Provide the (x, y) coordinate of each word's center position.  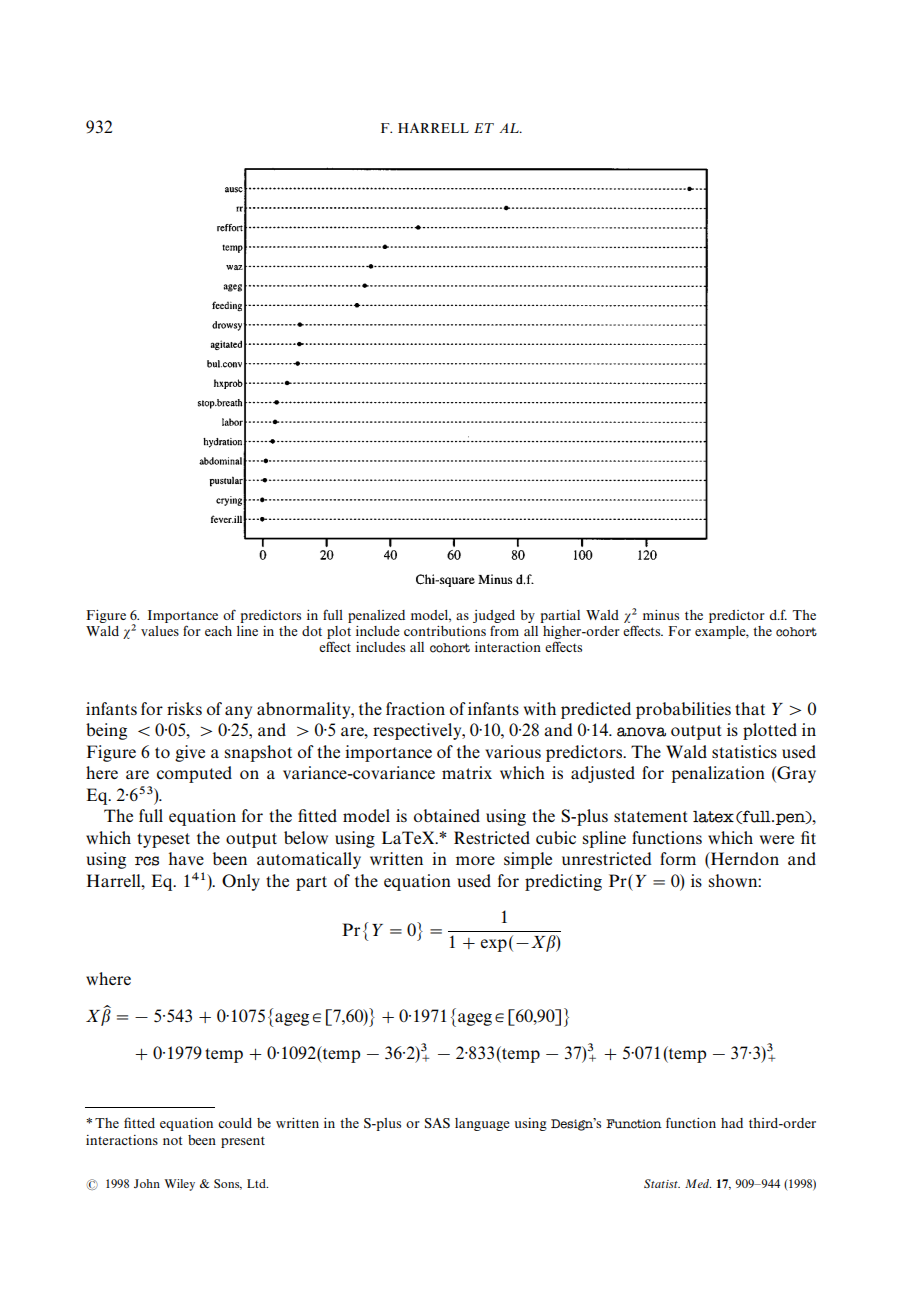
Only (241, 882)
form (678, 858)
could (235, 1123)
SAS (437, 1123)
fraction (415, 708)
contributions (445, 631)
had (732, 1123)
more (475, 860)
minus (661, 615)
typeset (163, 840)
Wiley (179, 1185)
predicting (563, 882)
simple (528, 860)
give (190, 753)
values (160, 631)
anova (641, 732)
